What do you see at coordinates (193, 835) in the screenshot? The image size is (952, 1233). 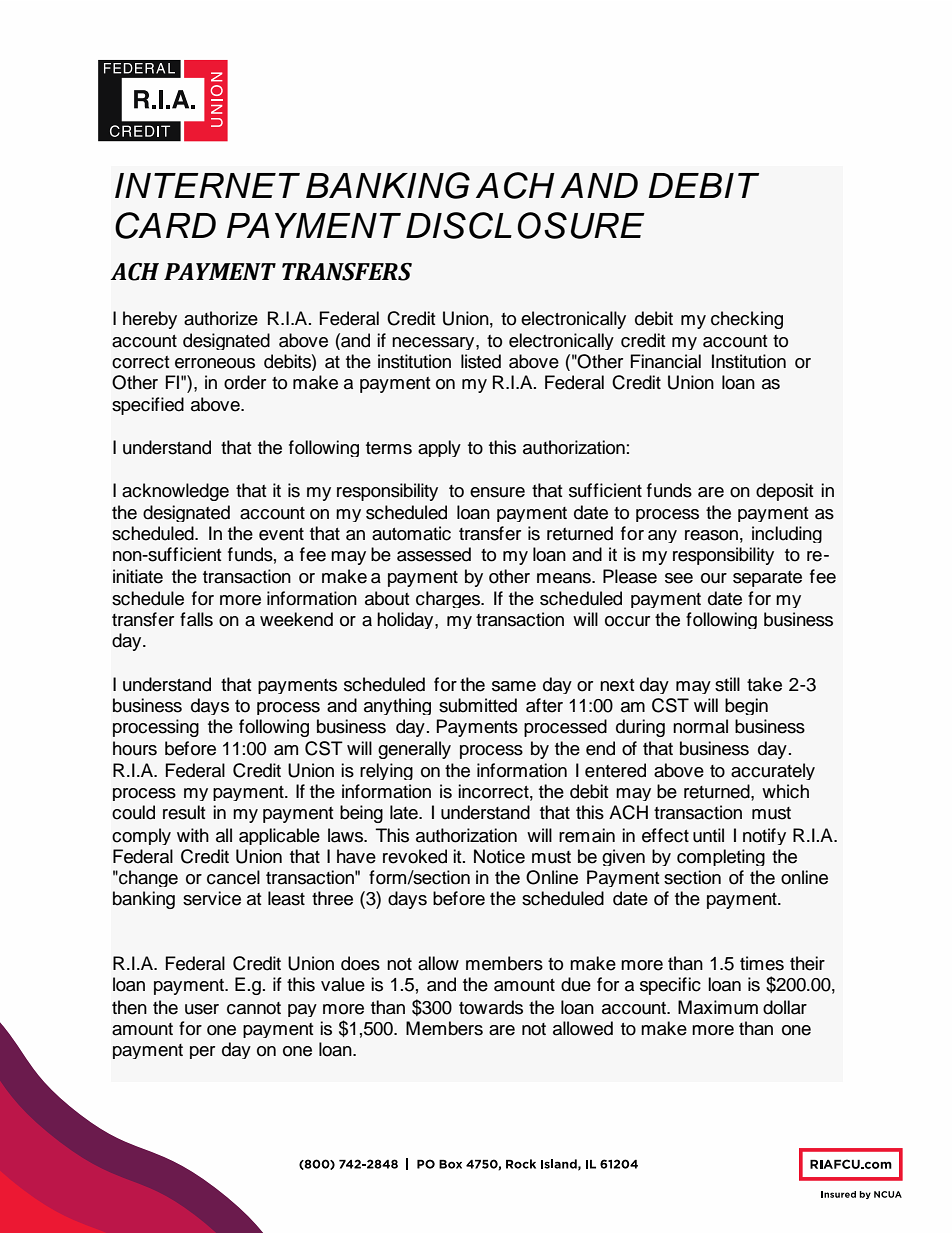 I see `with` at bounding box center [193, 835].
